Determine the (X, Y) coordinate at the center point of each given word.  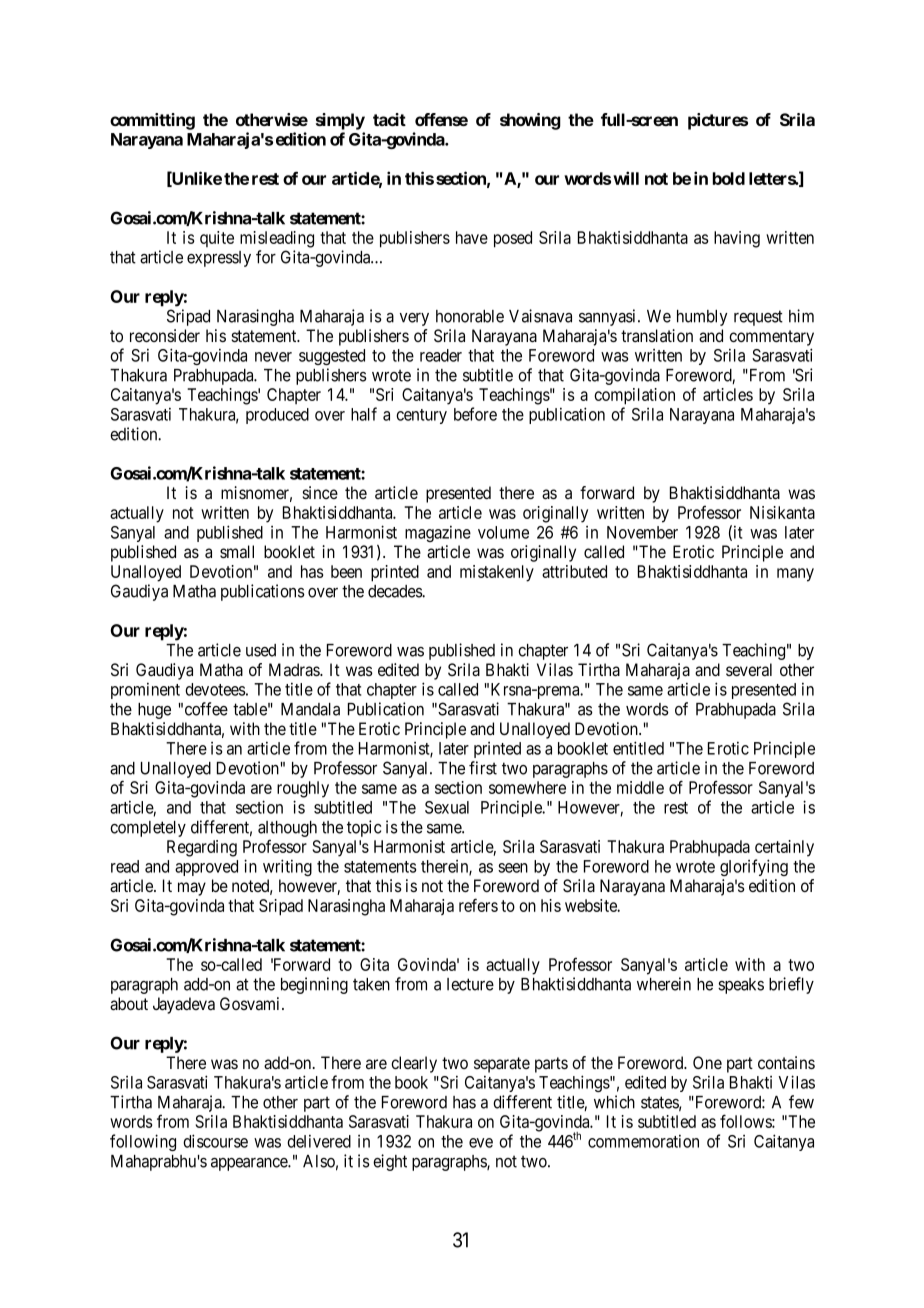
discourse (215, 1141)
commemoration (643, 1141)
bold (729, 178)
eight (390, 1162)
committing (152, 121)
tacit (389, 119)
